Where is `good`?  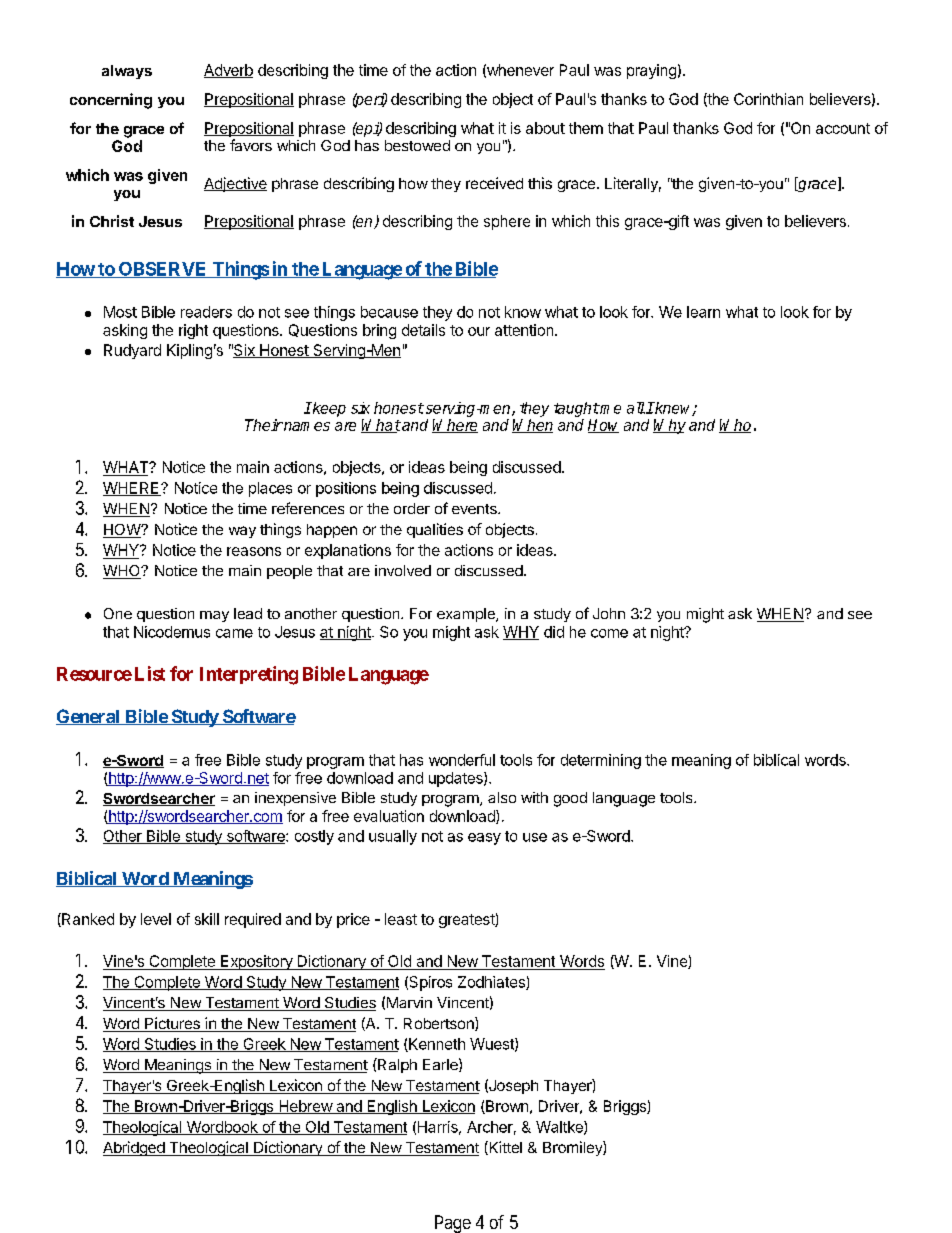 good is located at coordinates (570, 799).
